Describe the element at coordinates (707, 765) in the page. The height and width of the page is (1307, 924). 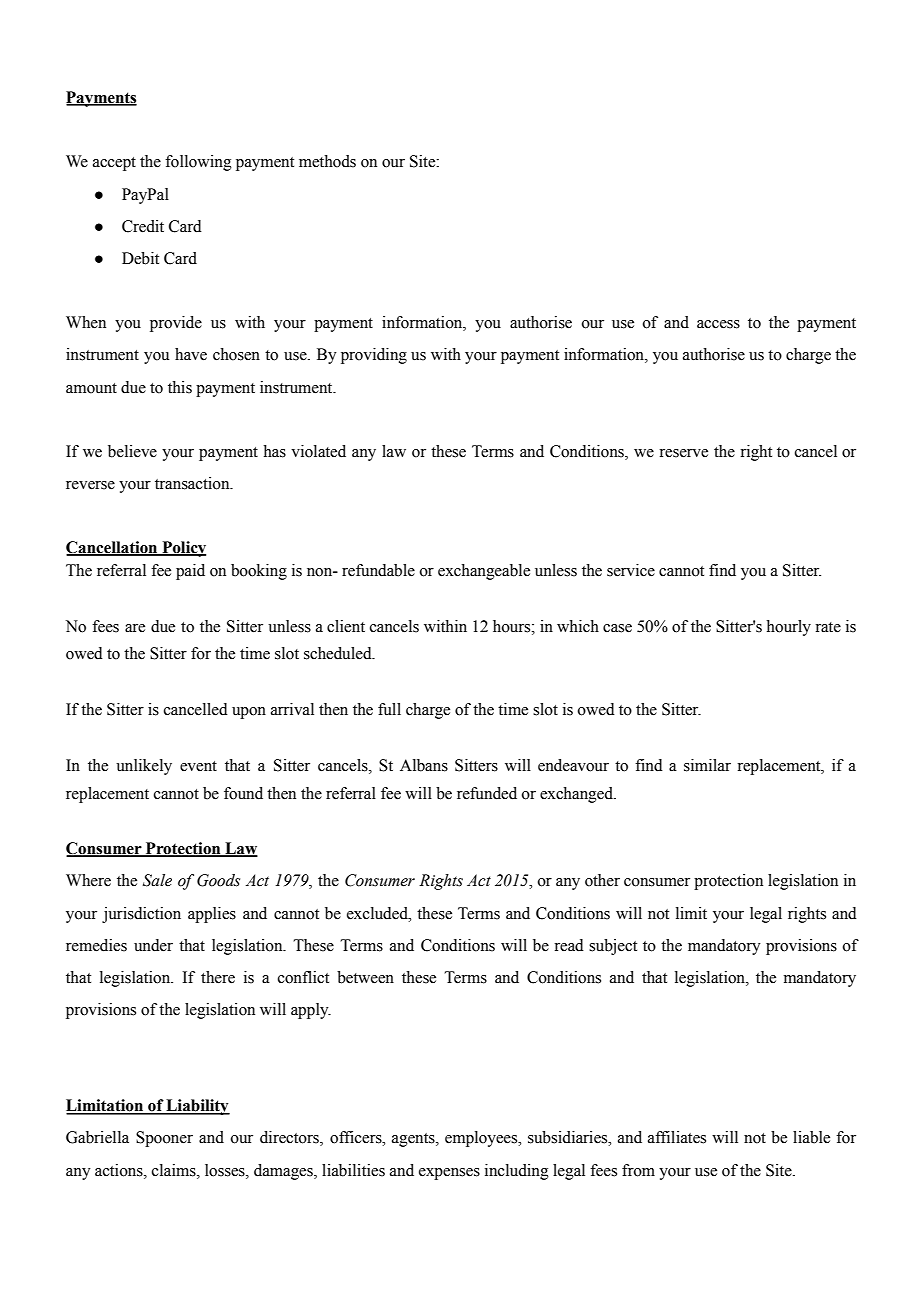
I see `similar` at that location.
